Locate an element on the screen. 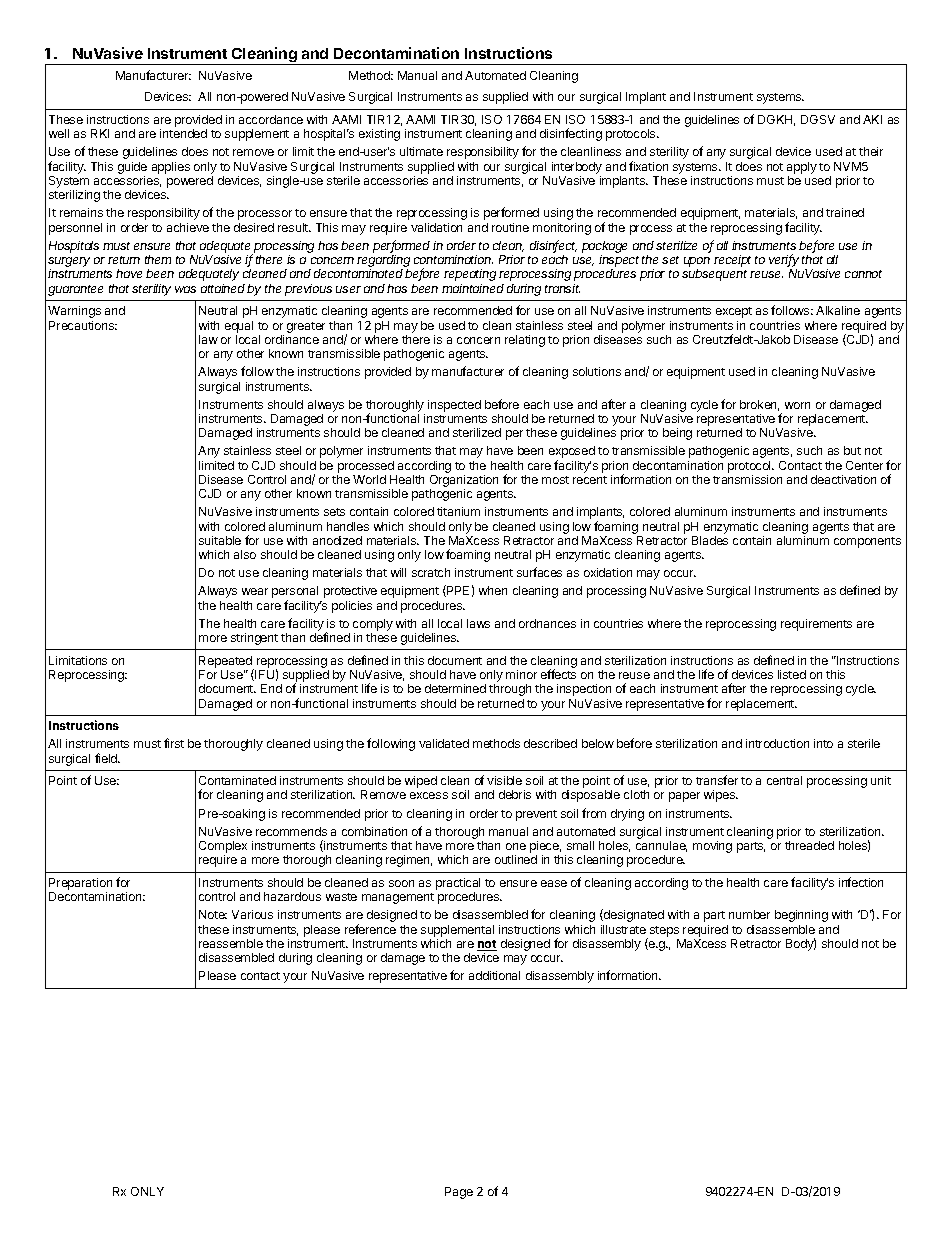  excess is located at coordinates (429, 795).
